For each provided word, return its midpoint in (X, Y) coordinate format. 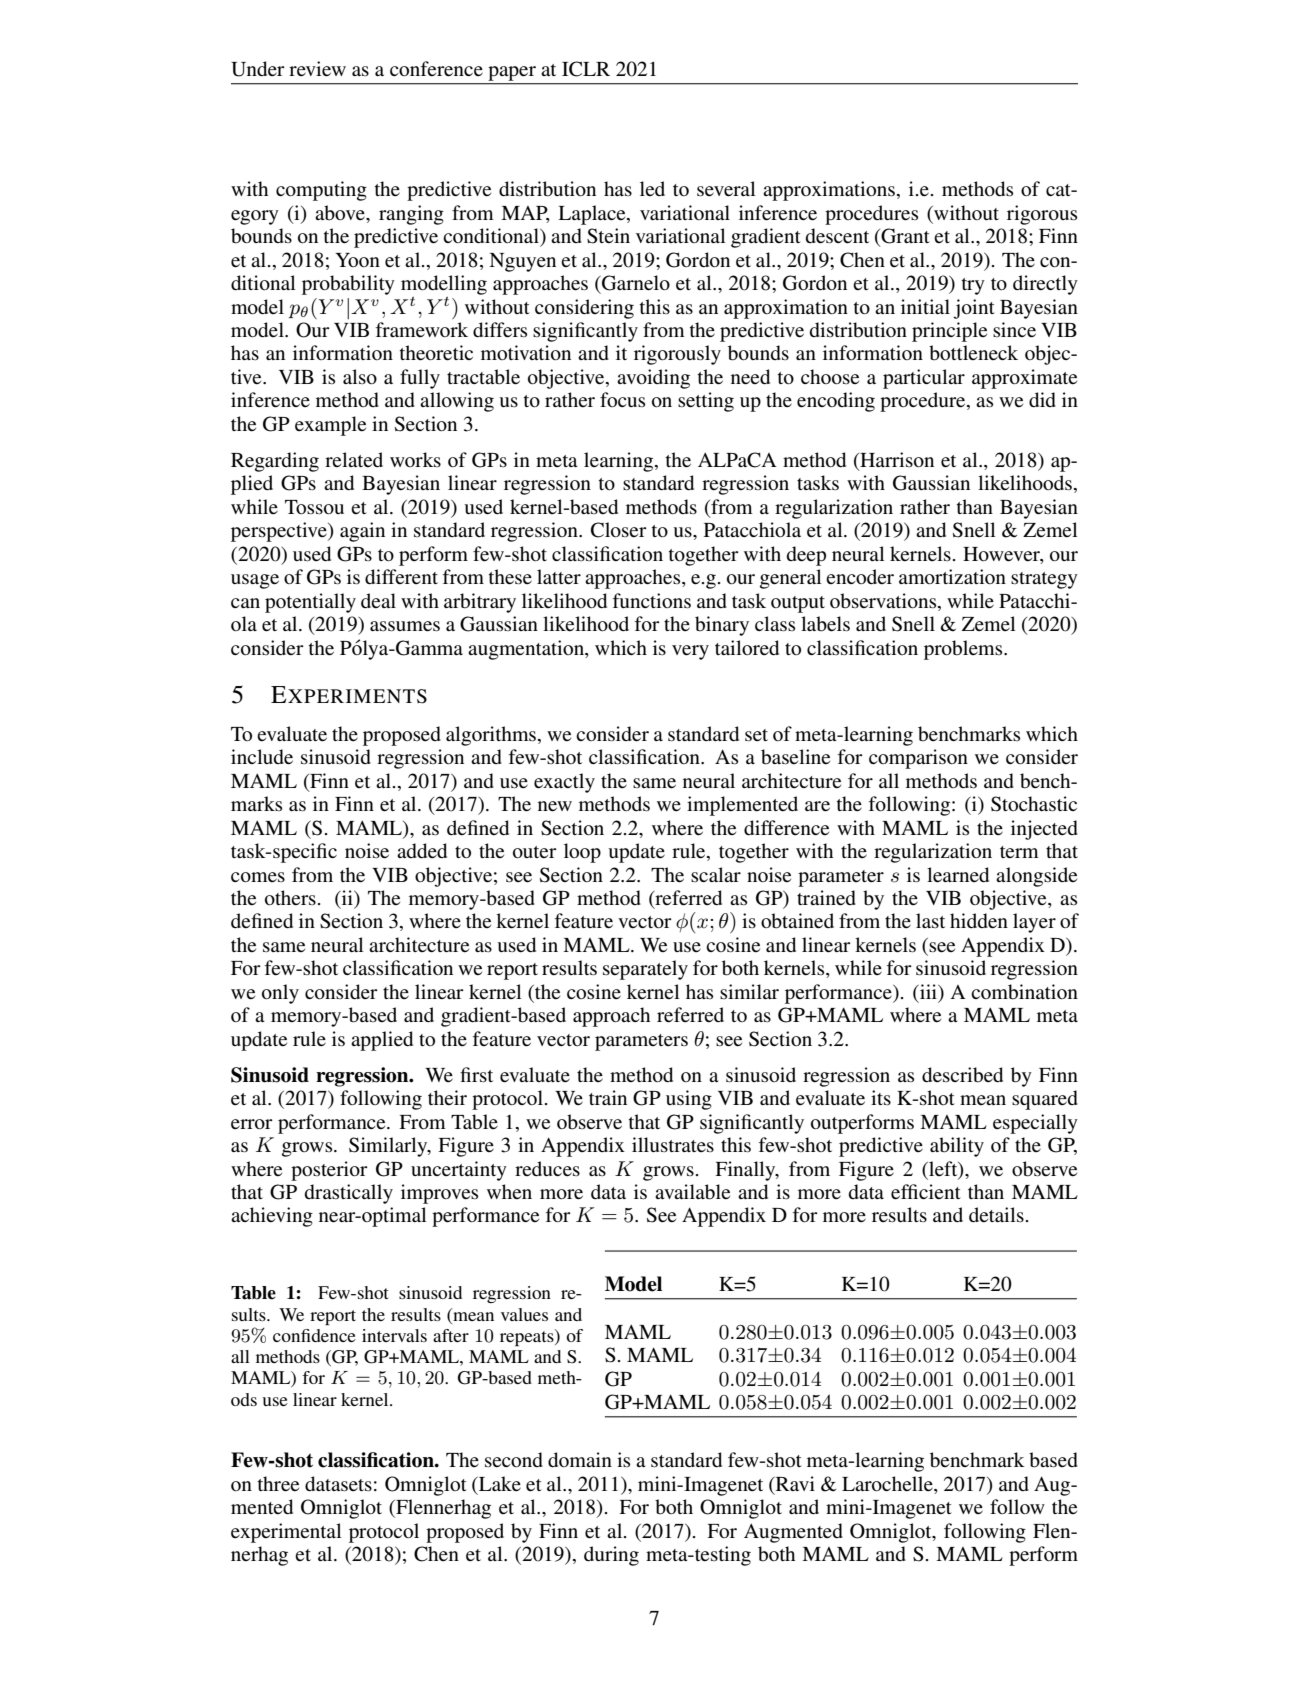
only (280, 994)
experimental (286, 1533)
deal (378, 601)
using (689, 1100)
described (962, 1075)
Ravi (794, 1485)
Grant (904, 237)
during (611, 1556)
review (317, 69)
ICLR (586, 69)
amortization (952, 577)
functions (652, 601)
